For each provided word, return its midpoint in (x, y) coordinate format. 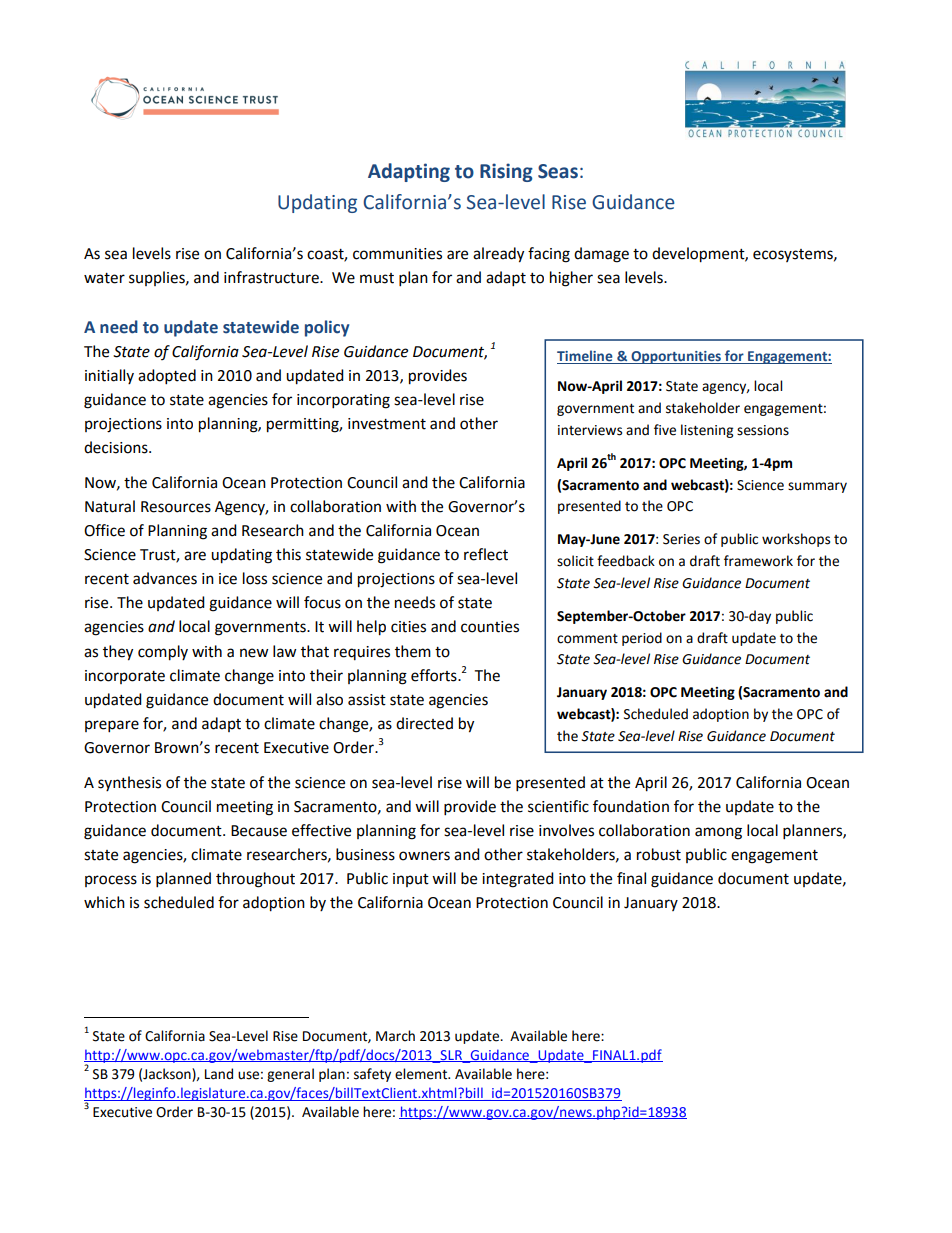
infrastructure (272, 277)
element (422, 1074)
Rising (506, 172)
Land (219, 1074)
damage (601, 255)
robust (659, 854)
